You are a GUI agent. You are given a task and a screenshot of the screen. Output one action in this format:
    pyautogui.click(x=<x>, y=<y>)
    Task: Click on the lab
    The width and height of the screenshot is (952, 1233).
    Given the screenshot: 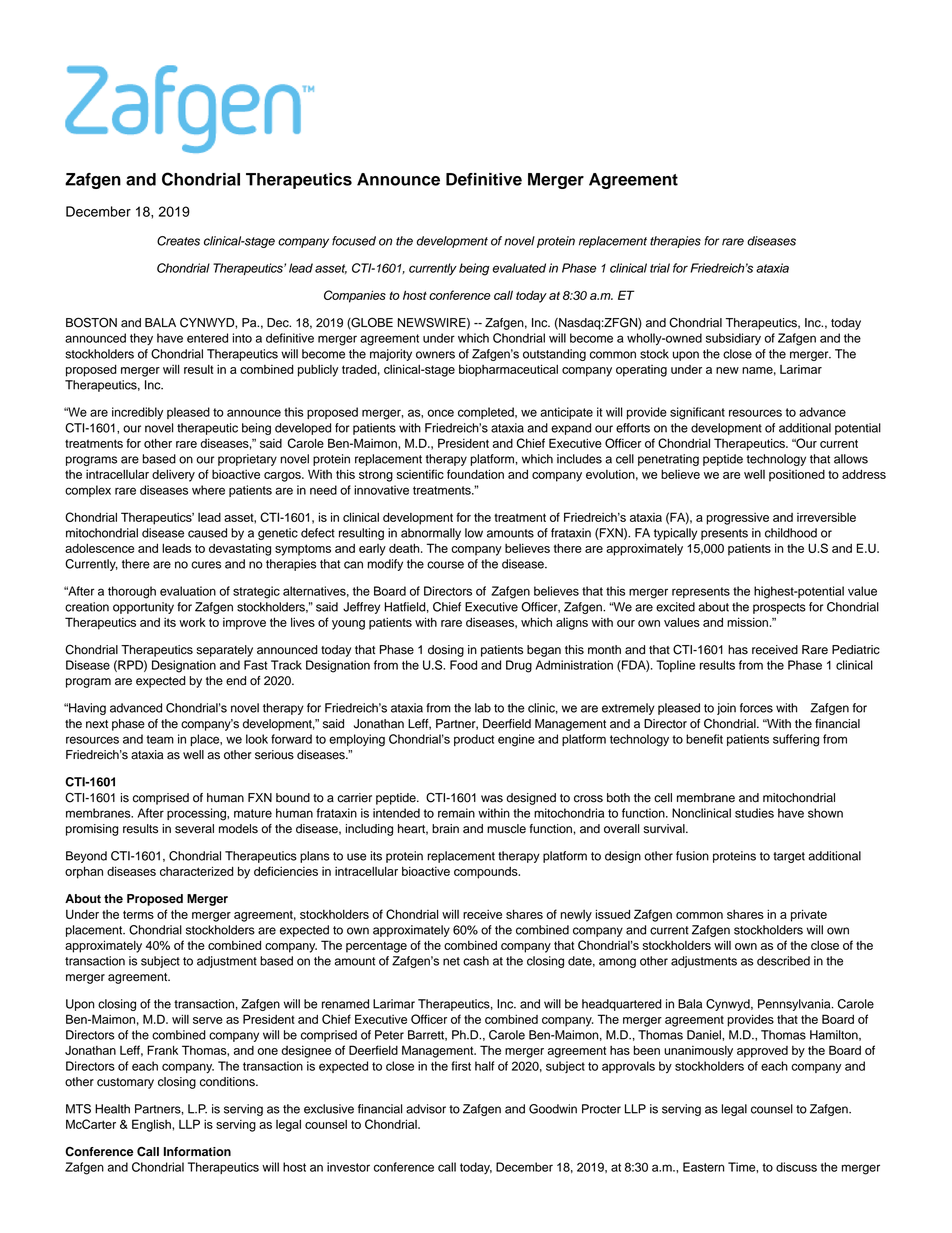 What is the action you would take?
    pyautogui.click(x=483, y=708)
